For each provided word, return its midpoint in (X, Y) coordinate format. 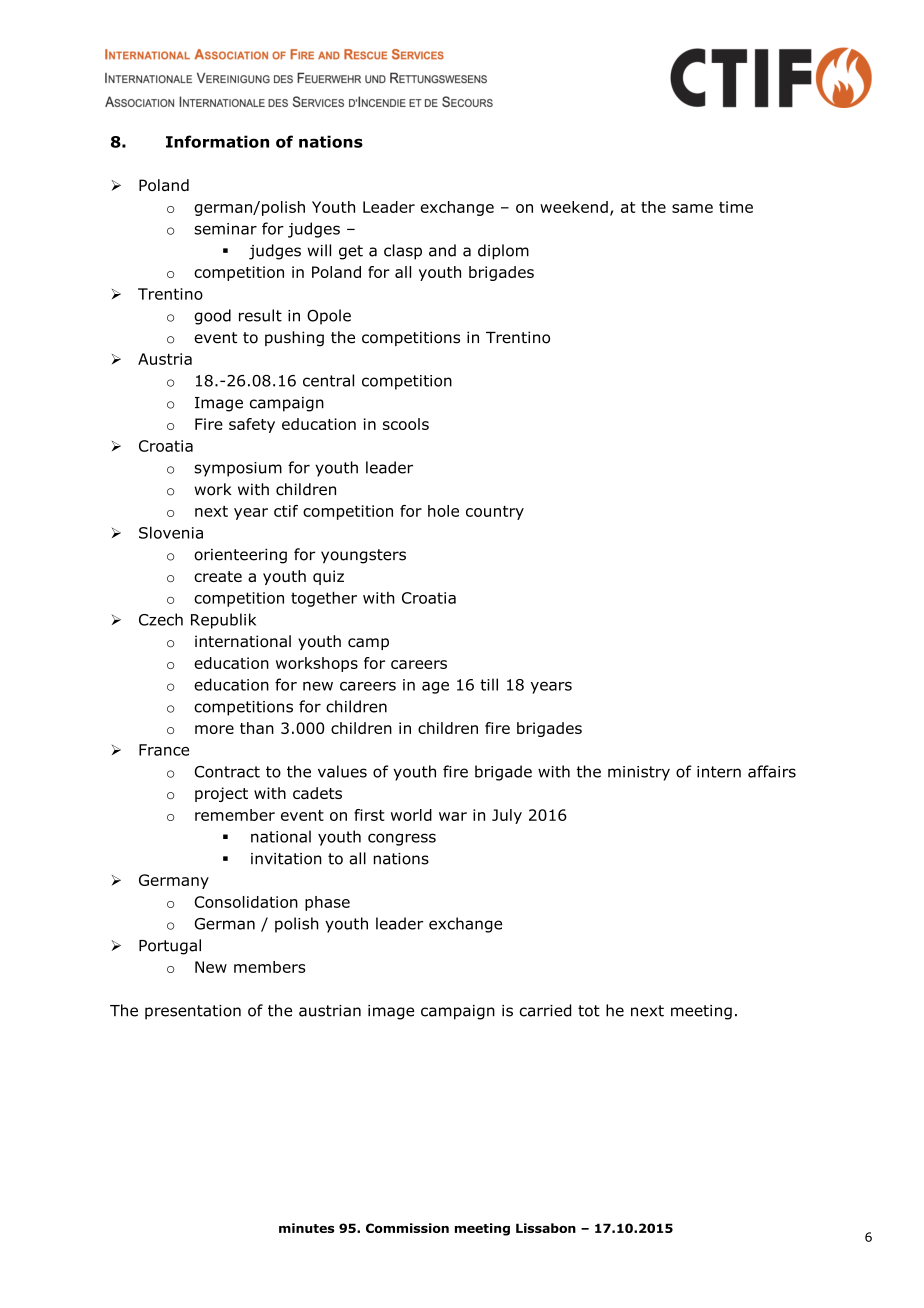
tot (589, 1011)
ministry (639, 773)
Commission (407, 1228)
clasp (403, 252)
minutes (307, 1228)
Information (217, 141)
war (453, 816)
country (495, 513)
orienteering (240, 556)
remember (235, 815)
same (692, 208)
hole (443, 511)
